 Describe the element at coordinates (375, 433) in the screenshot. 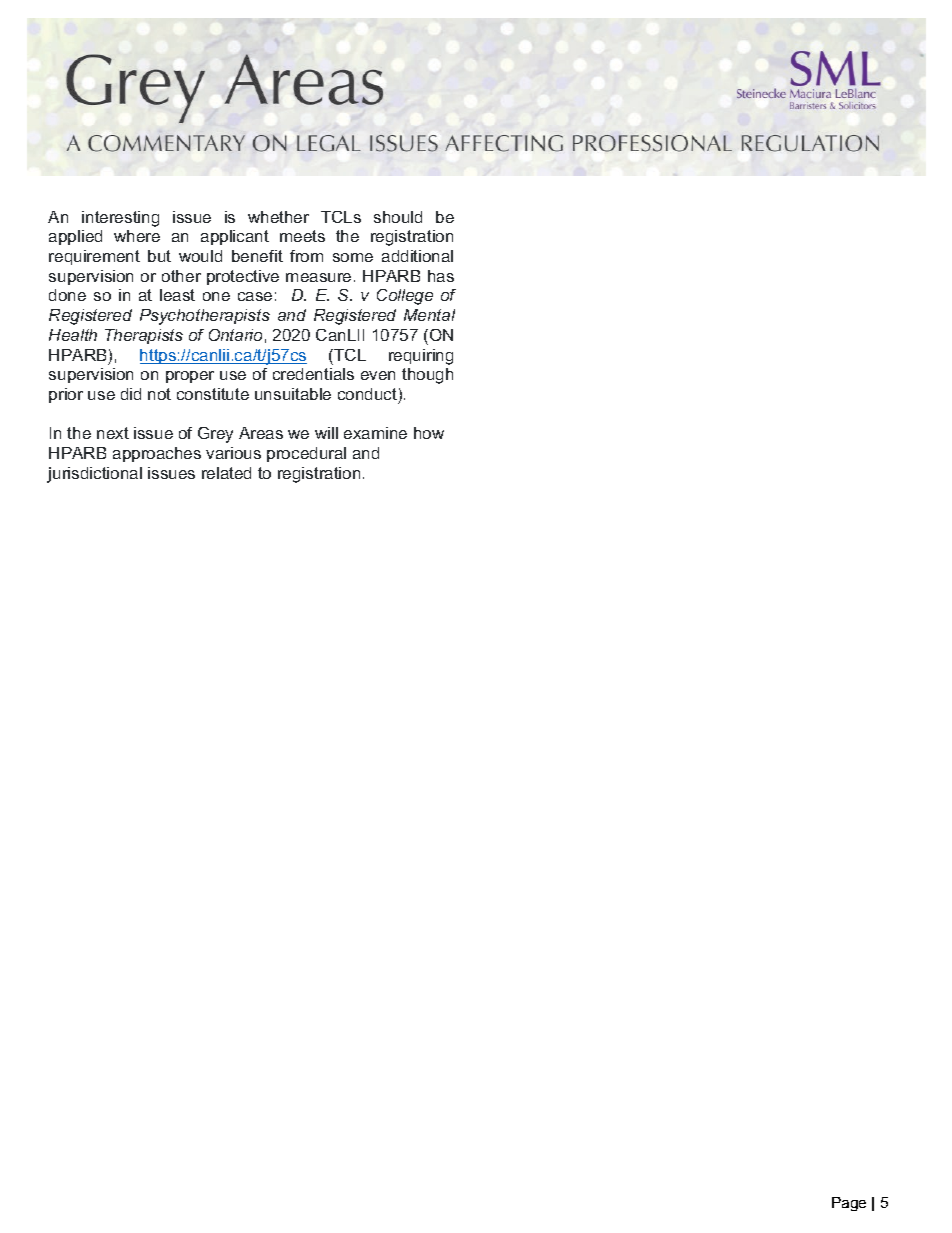

I see `examine` at that location.
